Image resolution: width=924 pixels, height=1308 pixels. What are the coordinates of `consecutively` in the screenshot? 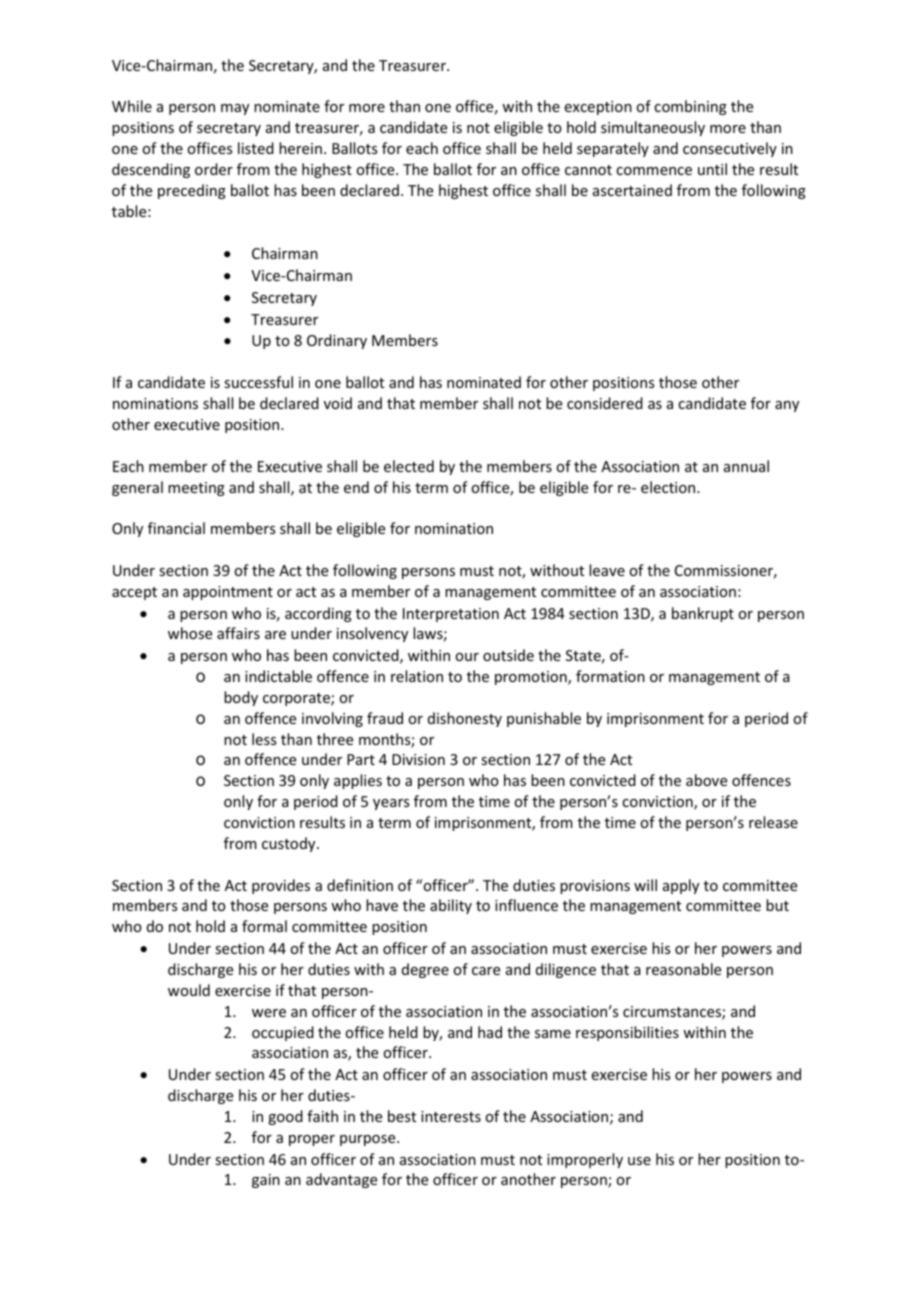 It's located at (730, 149).
